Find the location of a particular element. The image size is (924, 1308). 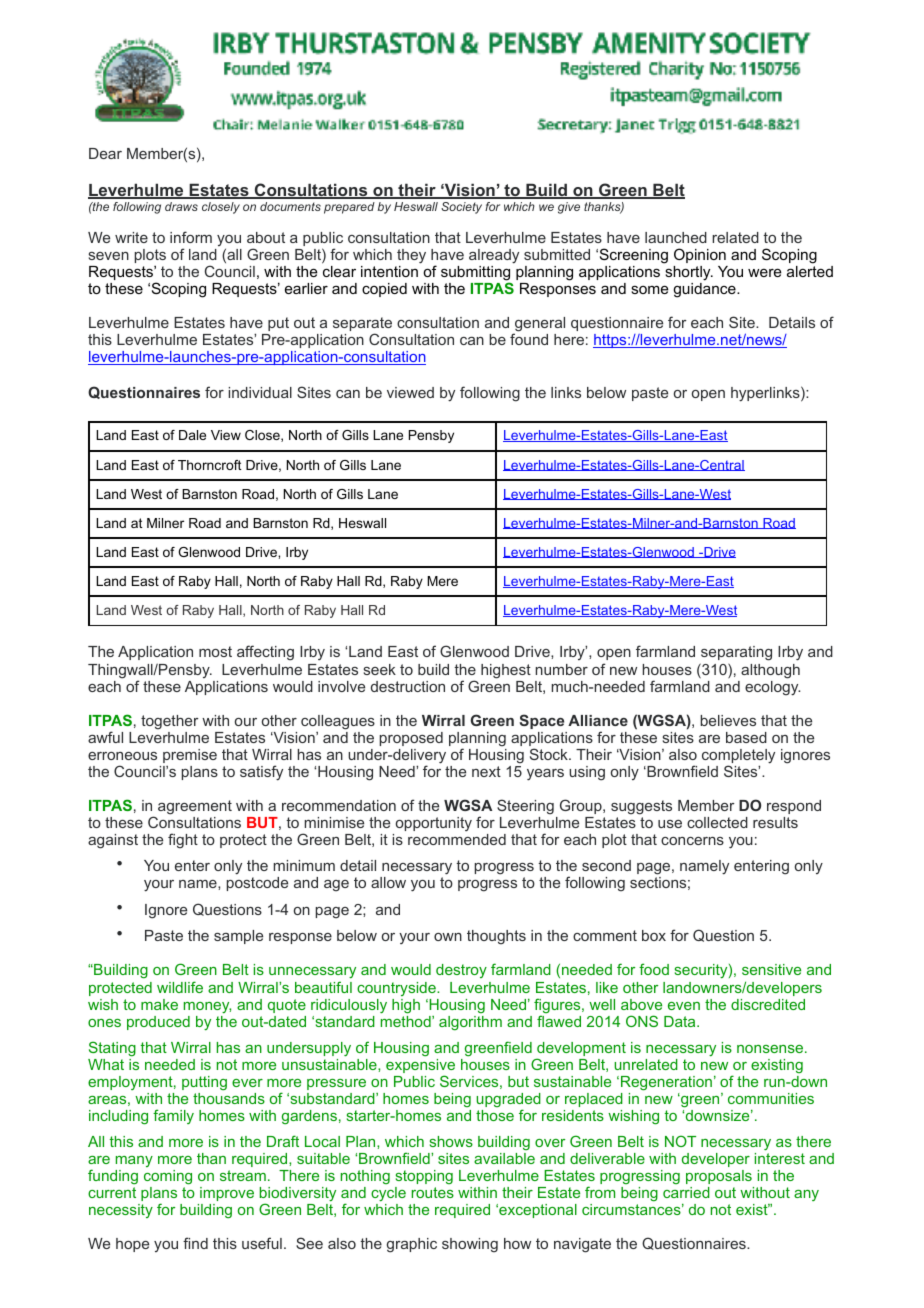

together is located at coordinates (170, 722).
